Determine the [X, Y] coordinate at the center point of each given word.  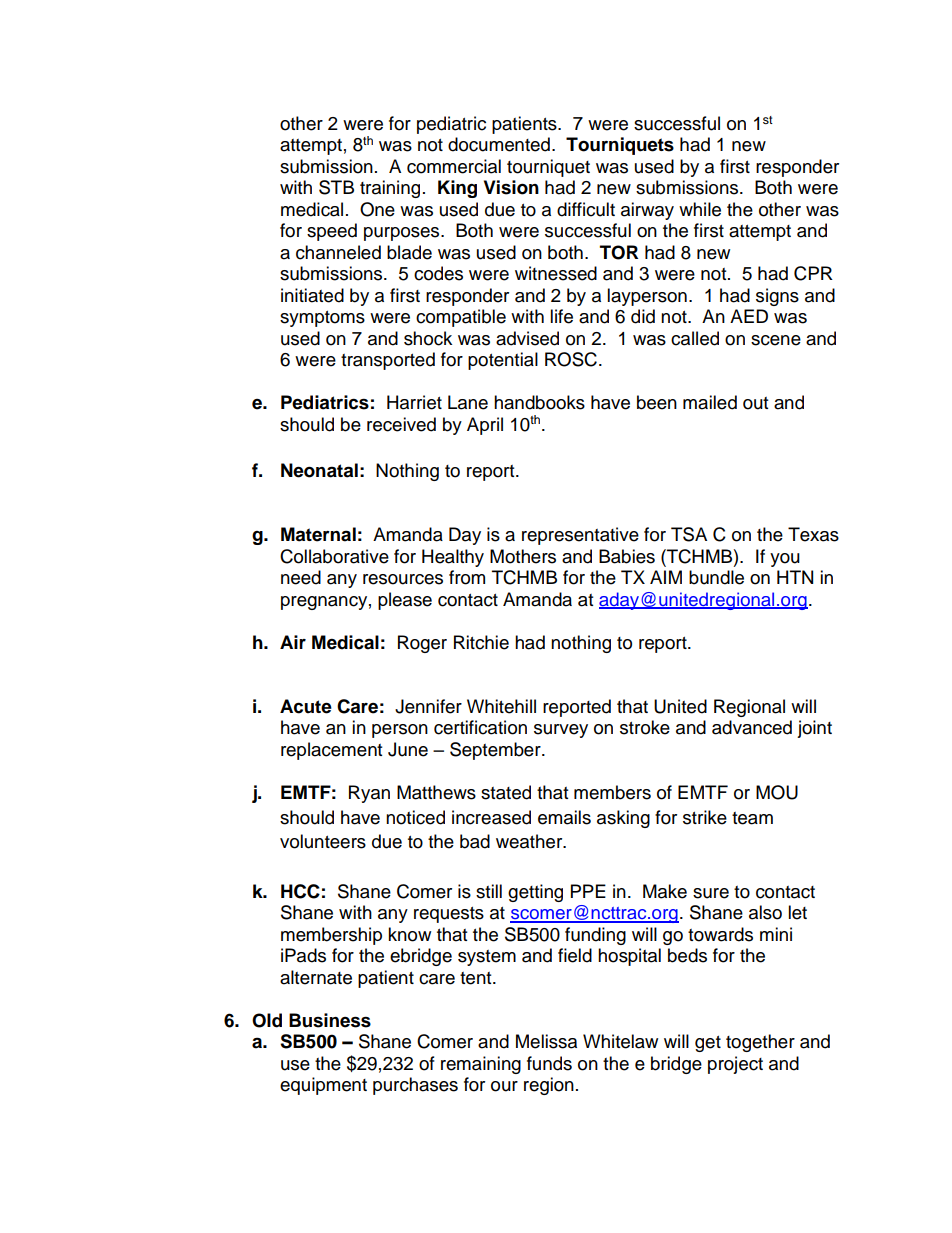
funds [549, 1063]
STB [336, 187]
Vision [511, 187]
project [735, 1065]
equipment [323, 1086]
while [700, 209]
